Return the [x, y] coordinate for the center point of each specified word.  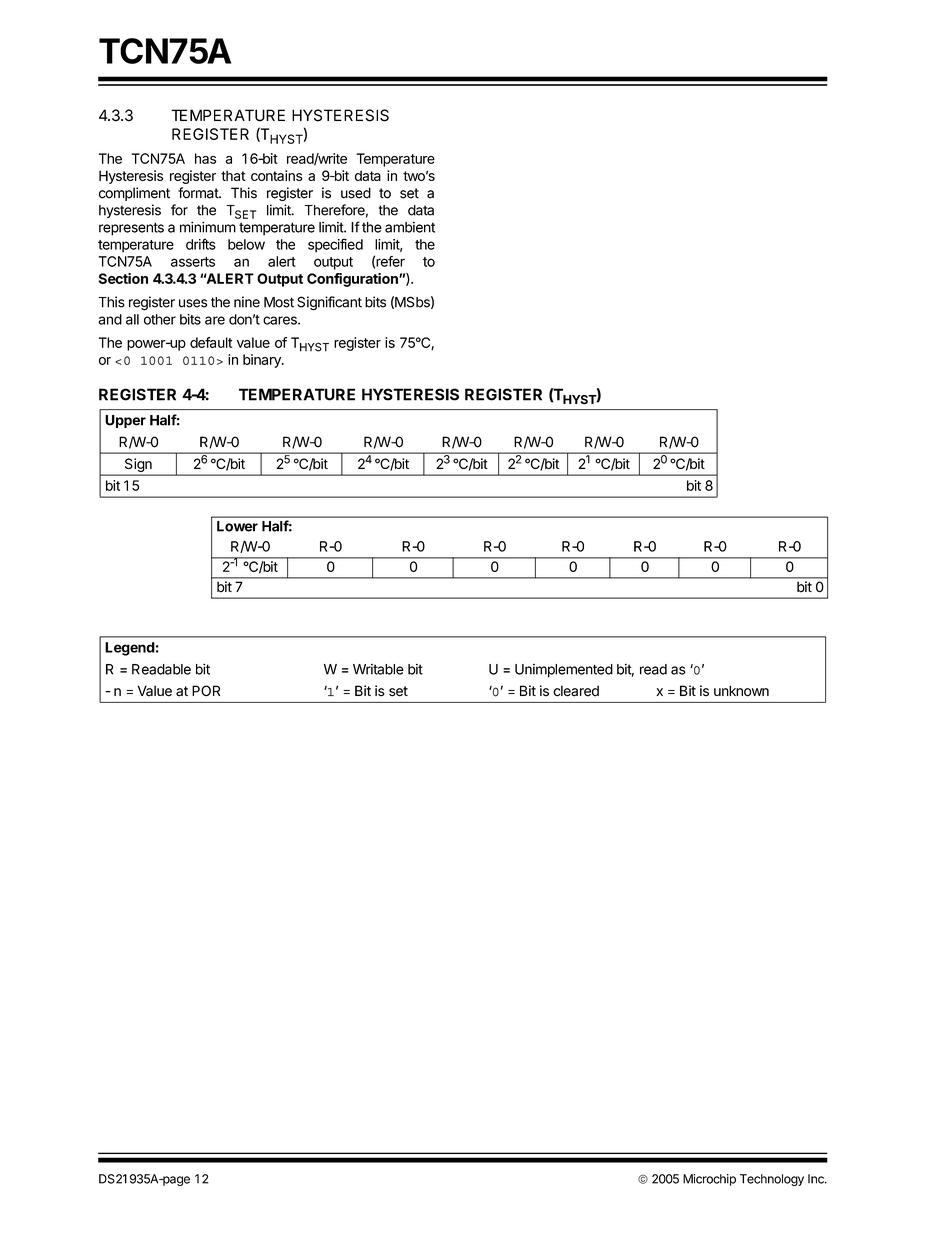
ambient [410, 227]
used [356, 193]
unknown [741, 691]
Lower [237, 526]
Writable [378, 669]
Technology [772, 1180]
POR [206, 691]
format [199, 193]
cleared [576, 691]
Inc [817, 1179]
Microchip [709, 1180]
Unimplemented [564, 671]
